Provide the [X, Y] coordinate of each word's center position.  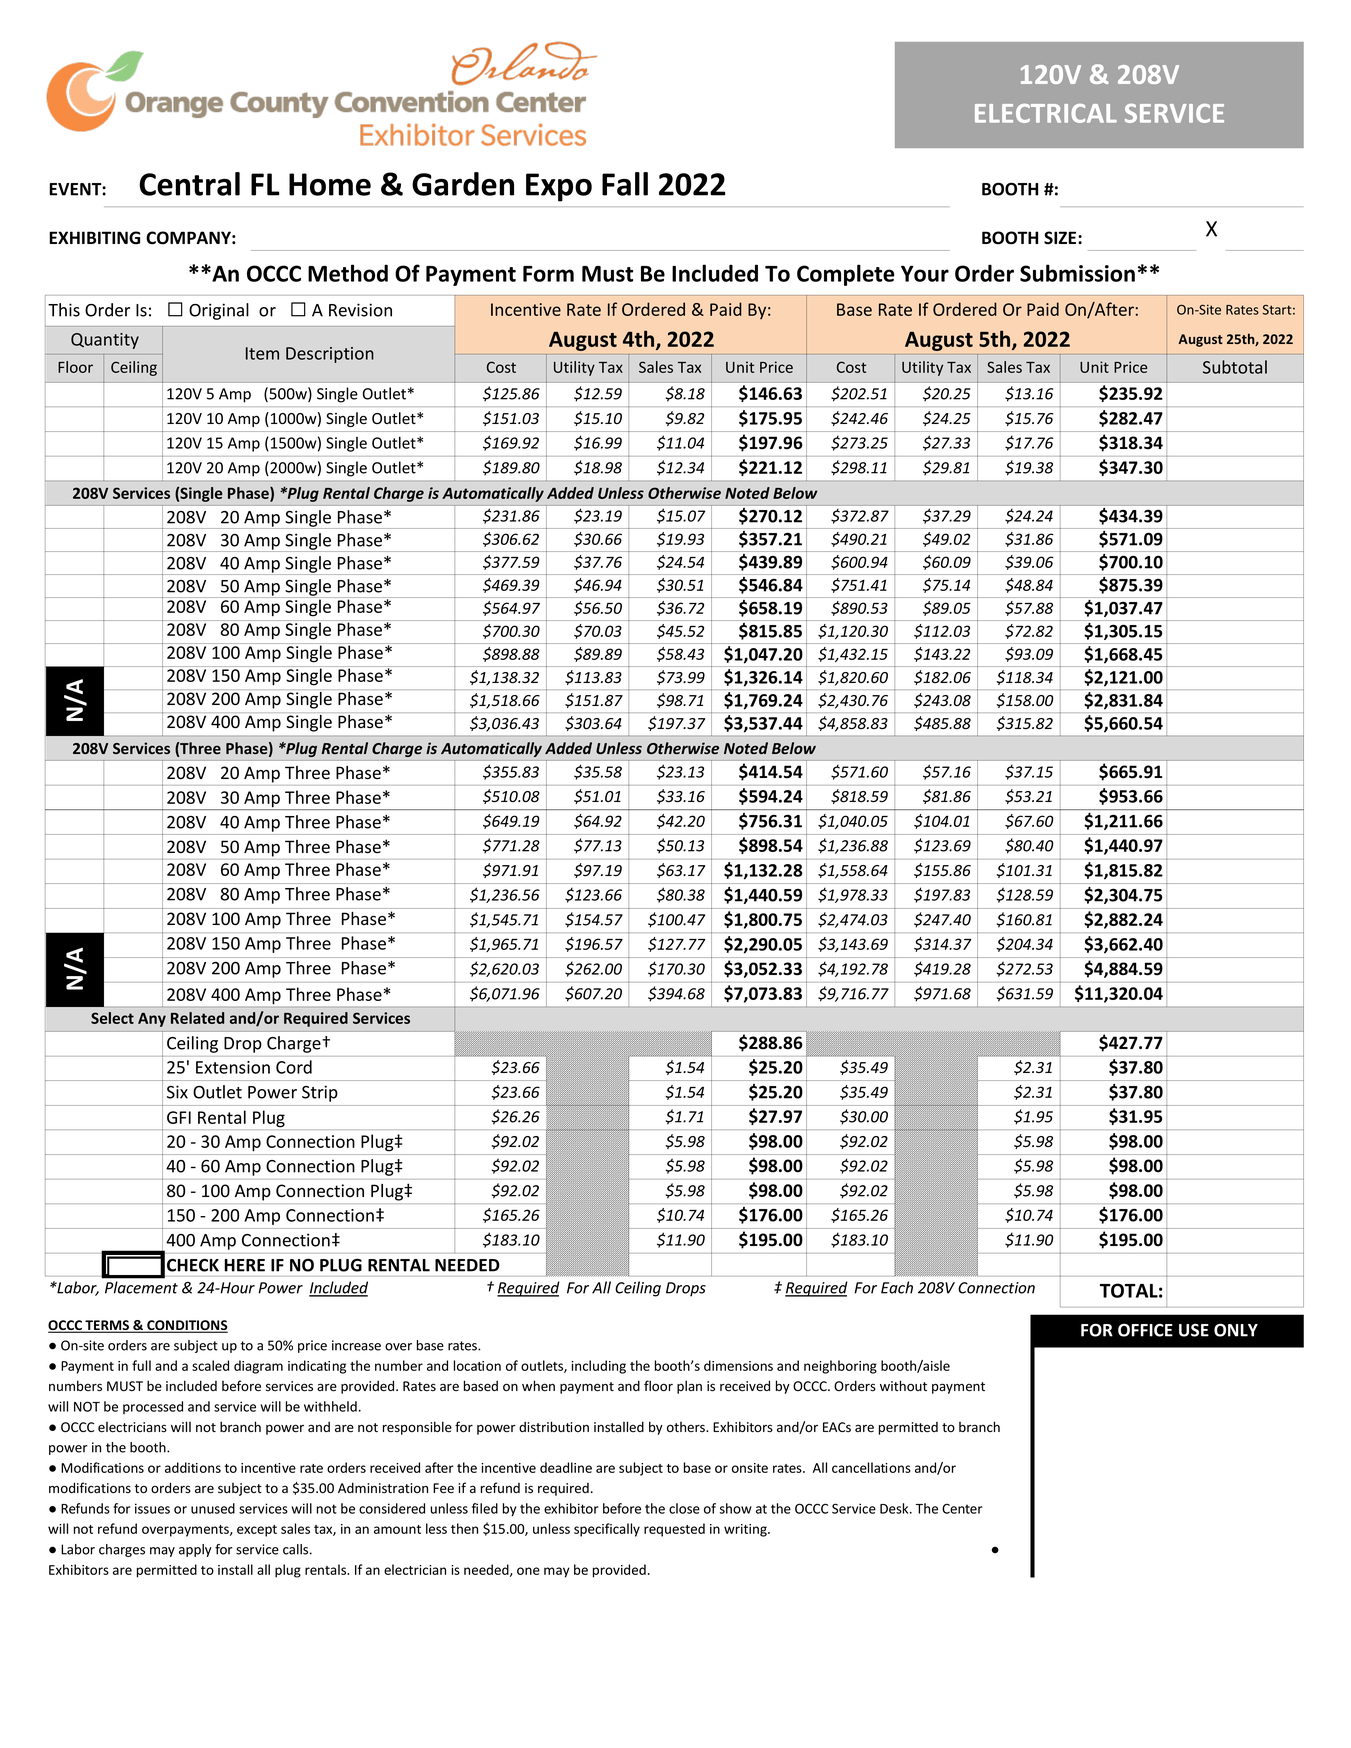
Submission [1077, 273]
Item [262, 353]
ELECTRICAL [1046, 113]
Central [189, 184]
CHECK [193, 1265]
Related [197, 1018]
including [598, 1367]
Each [897, 1287]
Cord [294, 1067]
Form [548, 274]
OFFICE [1145, 1330]
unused [213, 1508]
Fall [625, 184]
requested [674, 1530]
